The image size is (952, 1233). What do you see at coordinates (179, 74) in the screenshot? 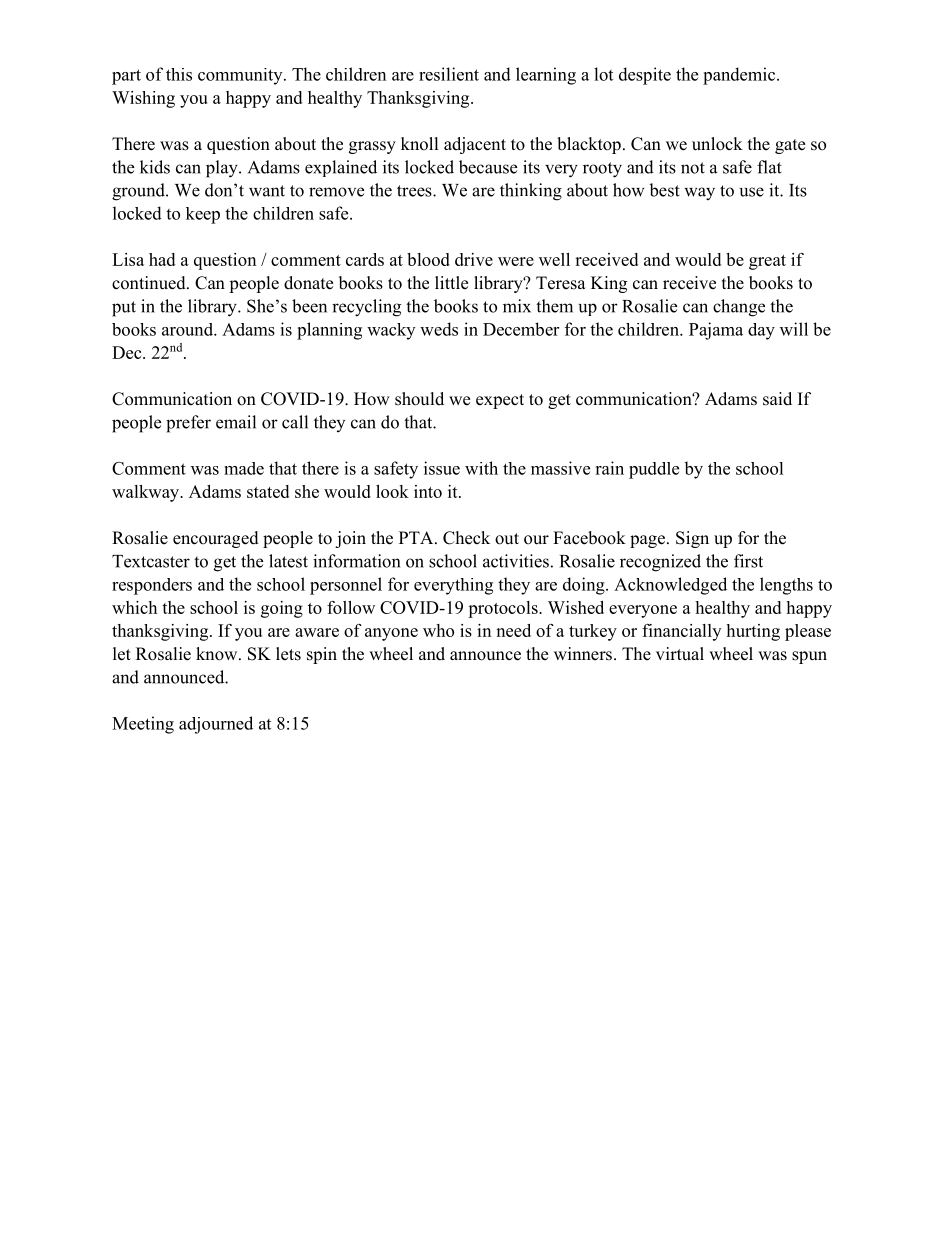
I see `this` at bounding box center [179, 74].
